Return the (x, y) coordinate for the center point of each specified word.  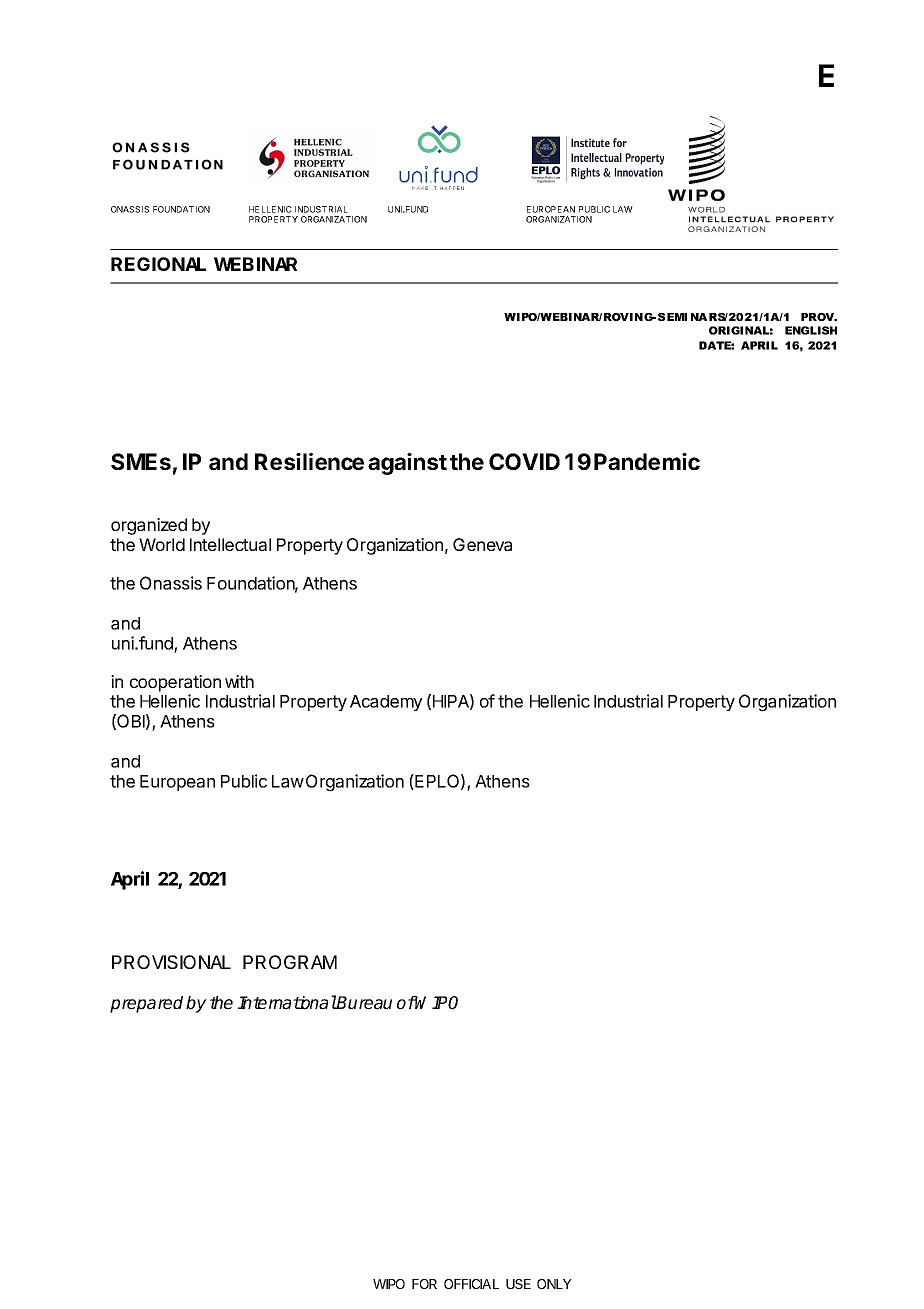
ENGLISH (811, 330)
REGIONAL (158, 264)
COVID (524, 461)
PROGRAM (290, 962)
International (287, 1002)
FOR (424, 1284)
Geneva (482, 544)
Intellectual (230, 544)
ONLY (554, 1284)
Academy (386, 703)
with (239, 681)
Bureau (364, 1003)
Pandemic (647, 461)
